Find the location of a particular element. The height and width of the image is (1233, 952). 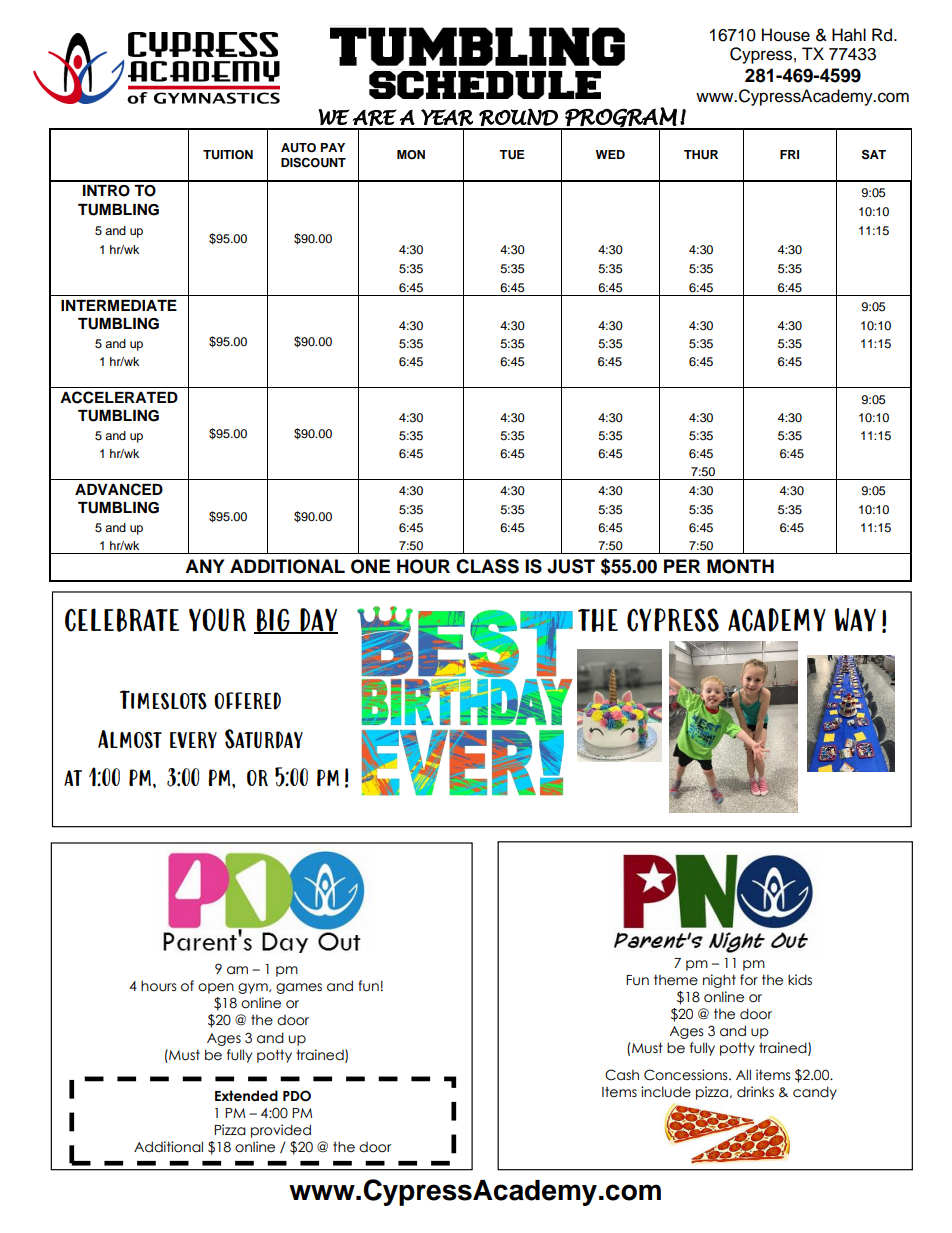

TUITION is located at coordinates (228, 155).
